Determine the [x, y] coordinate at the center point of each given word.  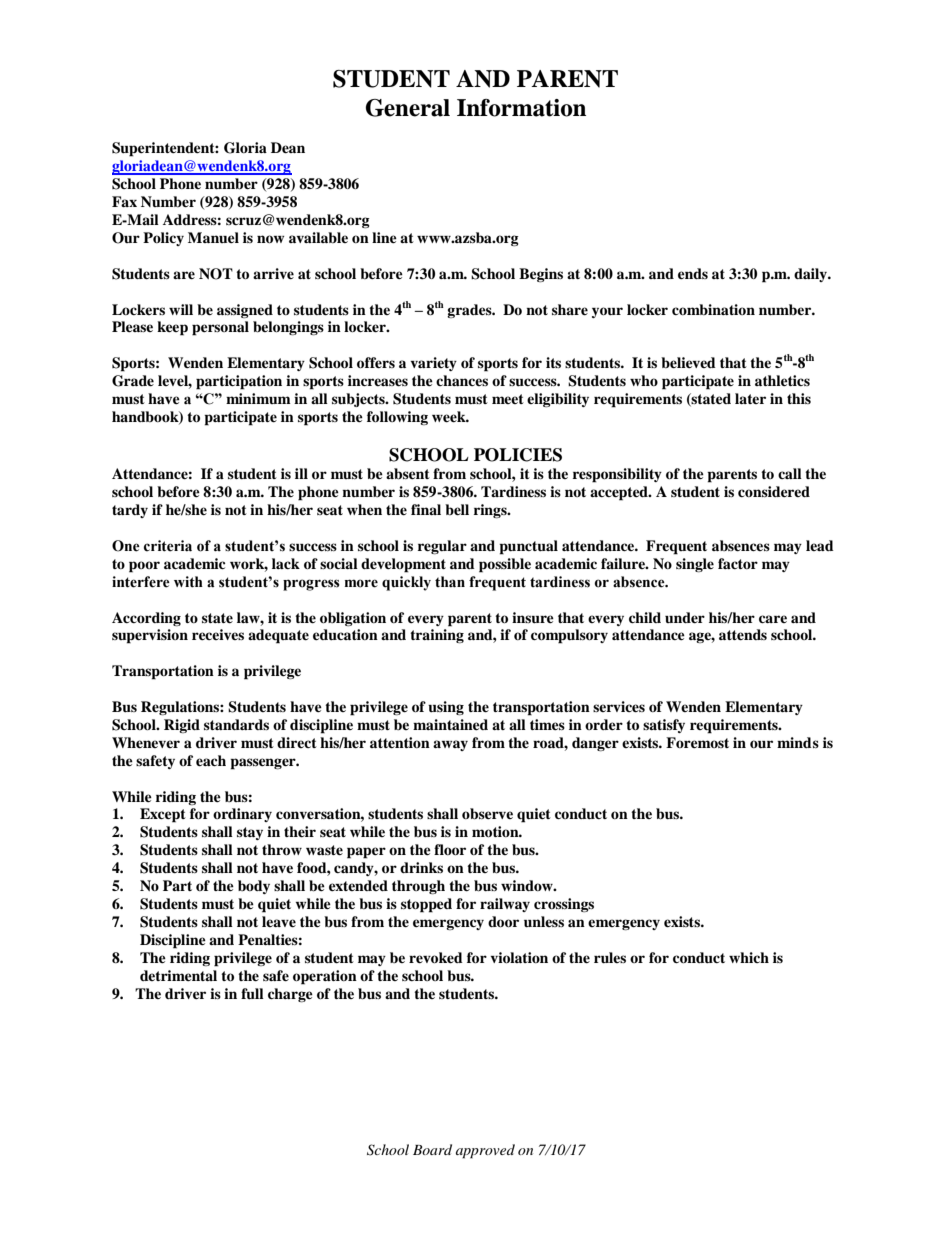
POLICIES [518, 455]
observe [487, 814]
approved [485, 1151]
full [252, 994]
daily [811, 275]
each [211, 760]
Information [521, 108]
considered [774, 491]
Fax [124, 201]
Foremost [697, 742]
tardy [130, 511]
